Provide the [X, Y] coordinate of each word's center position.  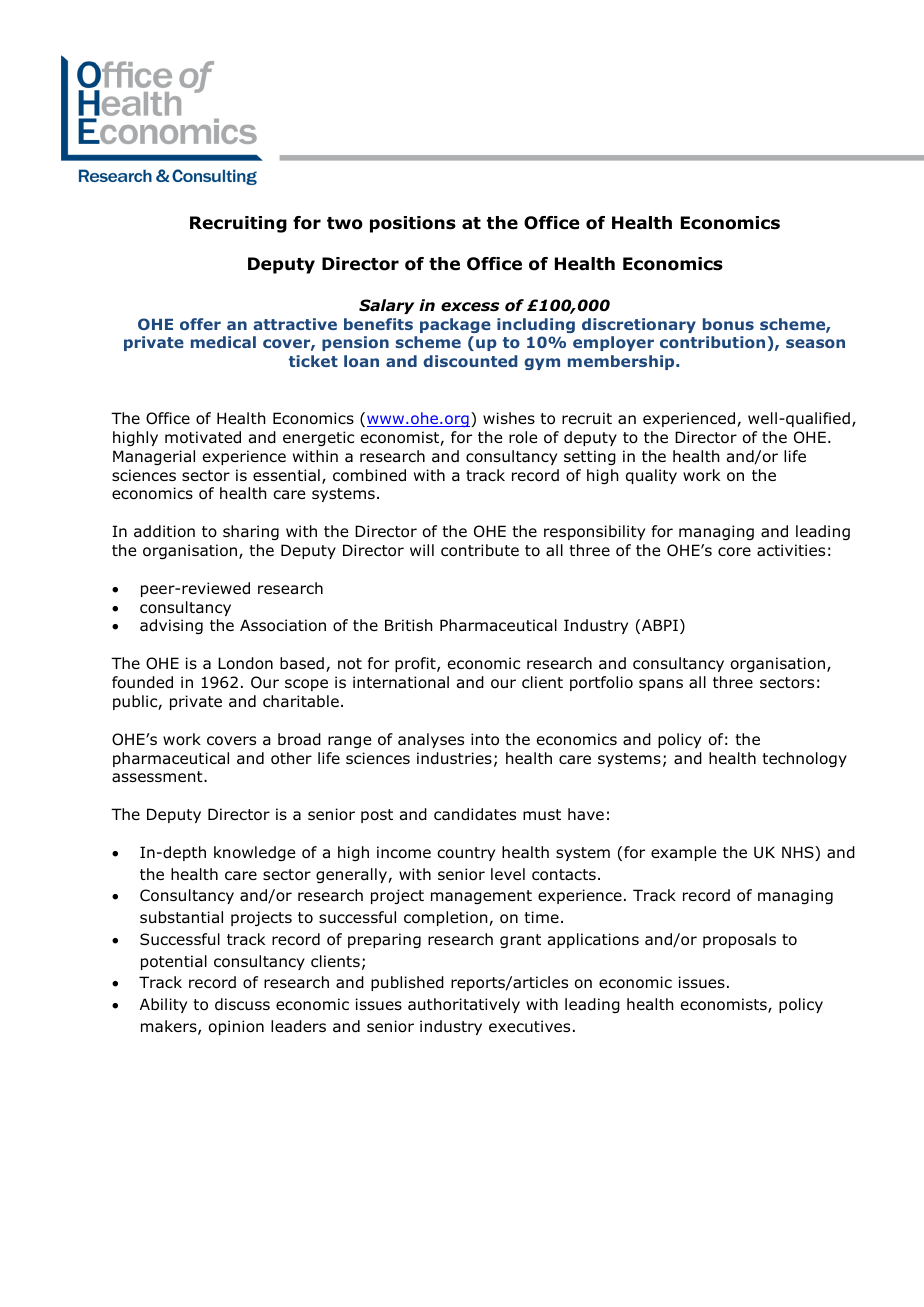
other [291, 758]
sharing [251, 532]
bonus [728, 324]
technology [804, 759]
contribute [480, 550]
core [734, 552]
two [345, 223]
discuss [242, 1004]
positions [413, 224]
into [485, 739]
